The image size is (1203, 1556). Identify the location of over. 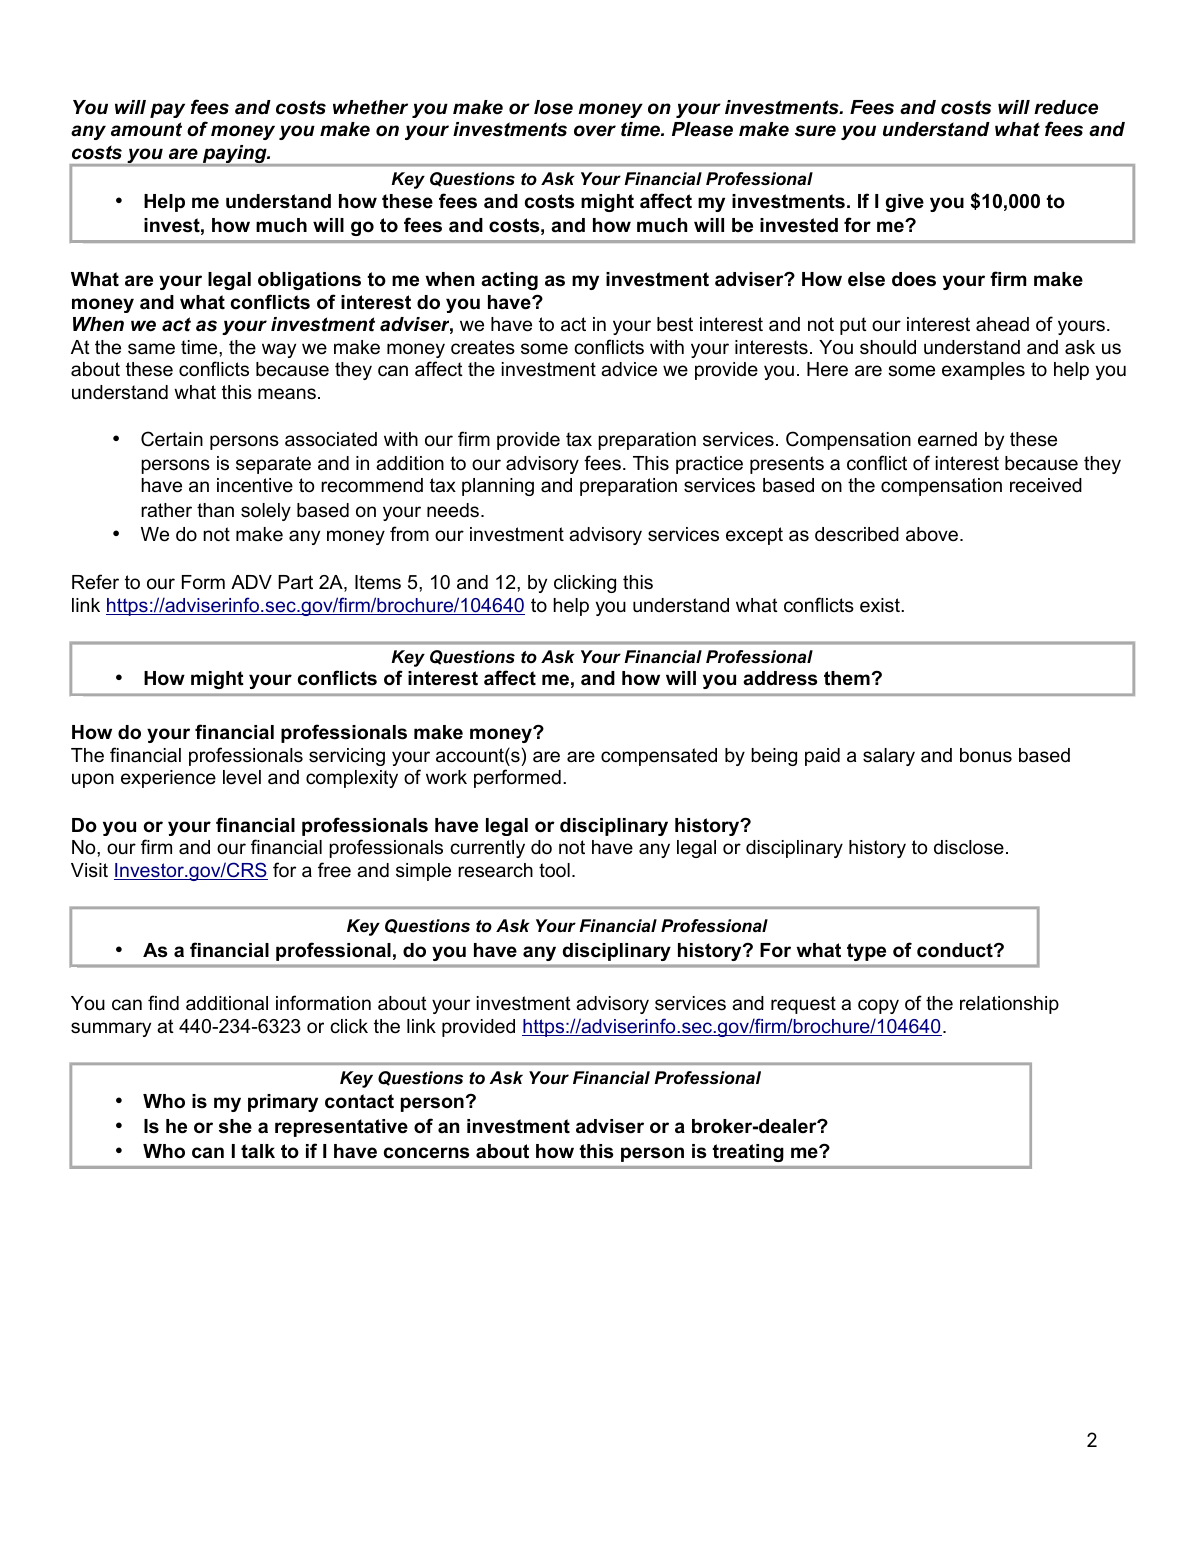
(595, 131).
